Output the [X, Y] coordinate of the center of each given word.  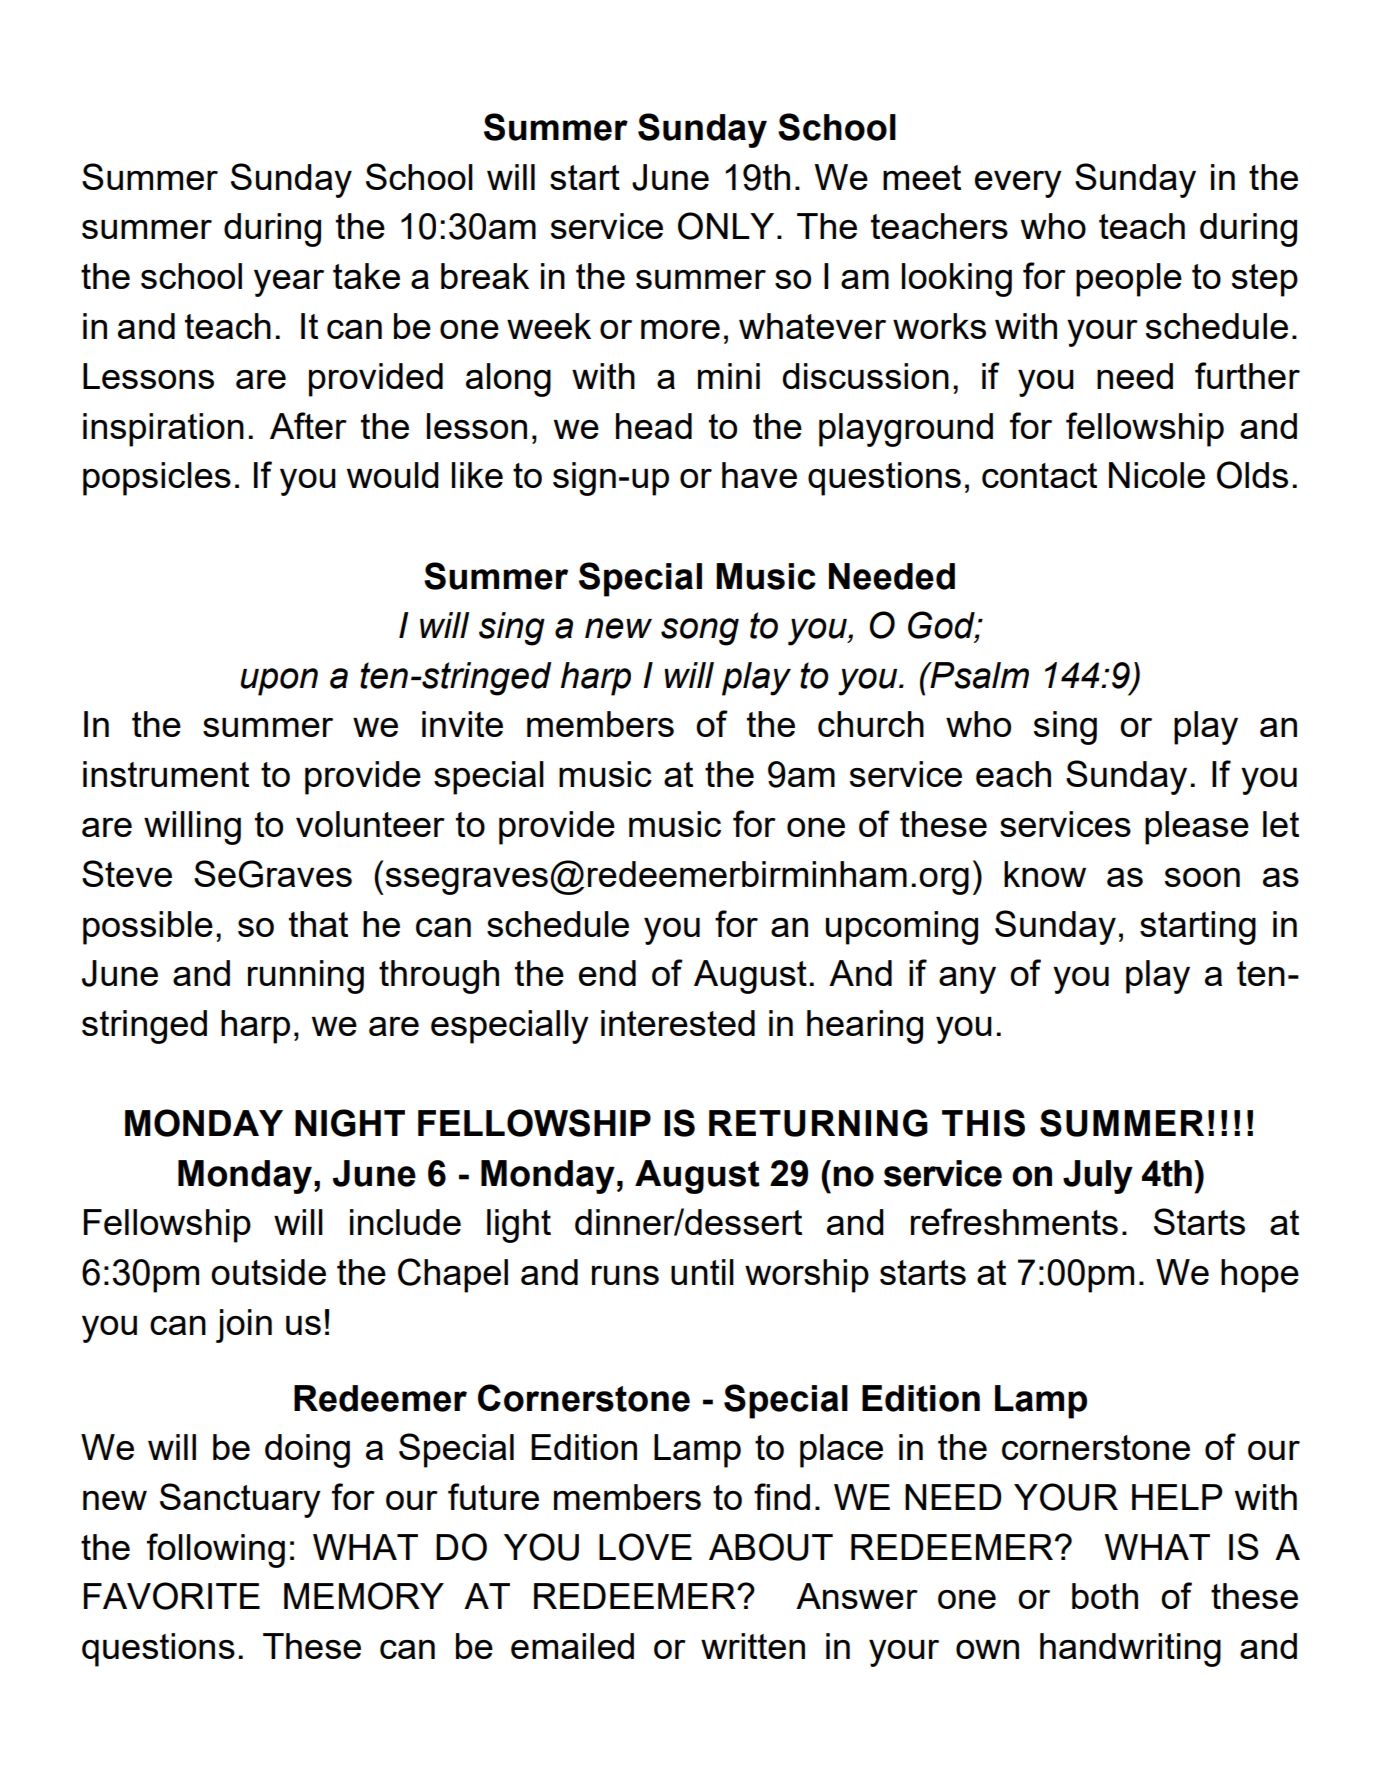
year [289, 283]
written [753, 1646]
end [607, 973]
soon [1202, 877]
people [1129, 280]
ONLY [726, 226]
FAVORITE [172, 1596]
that [318, 924]
